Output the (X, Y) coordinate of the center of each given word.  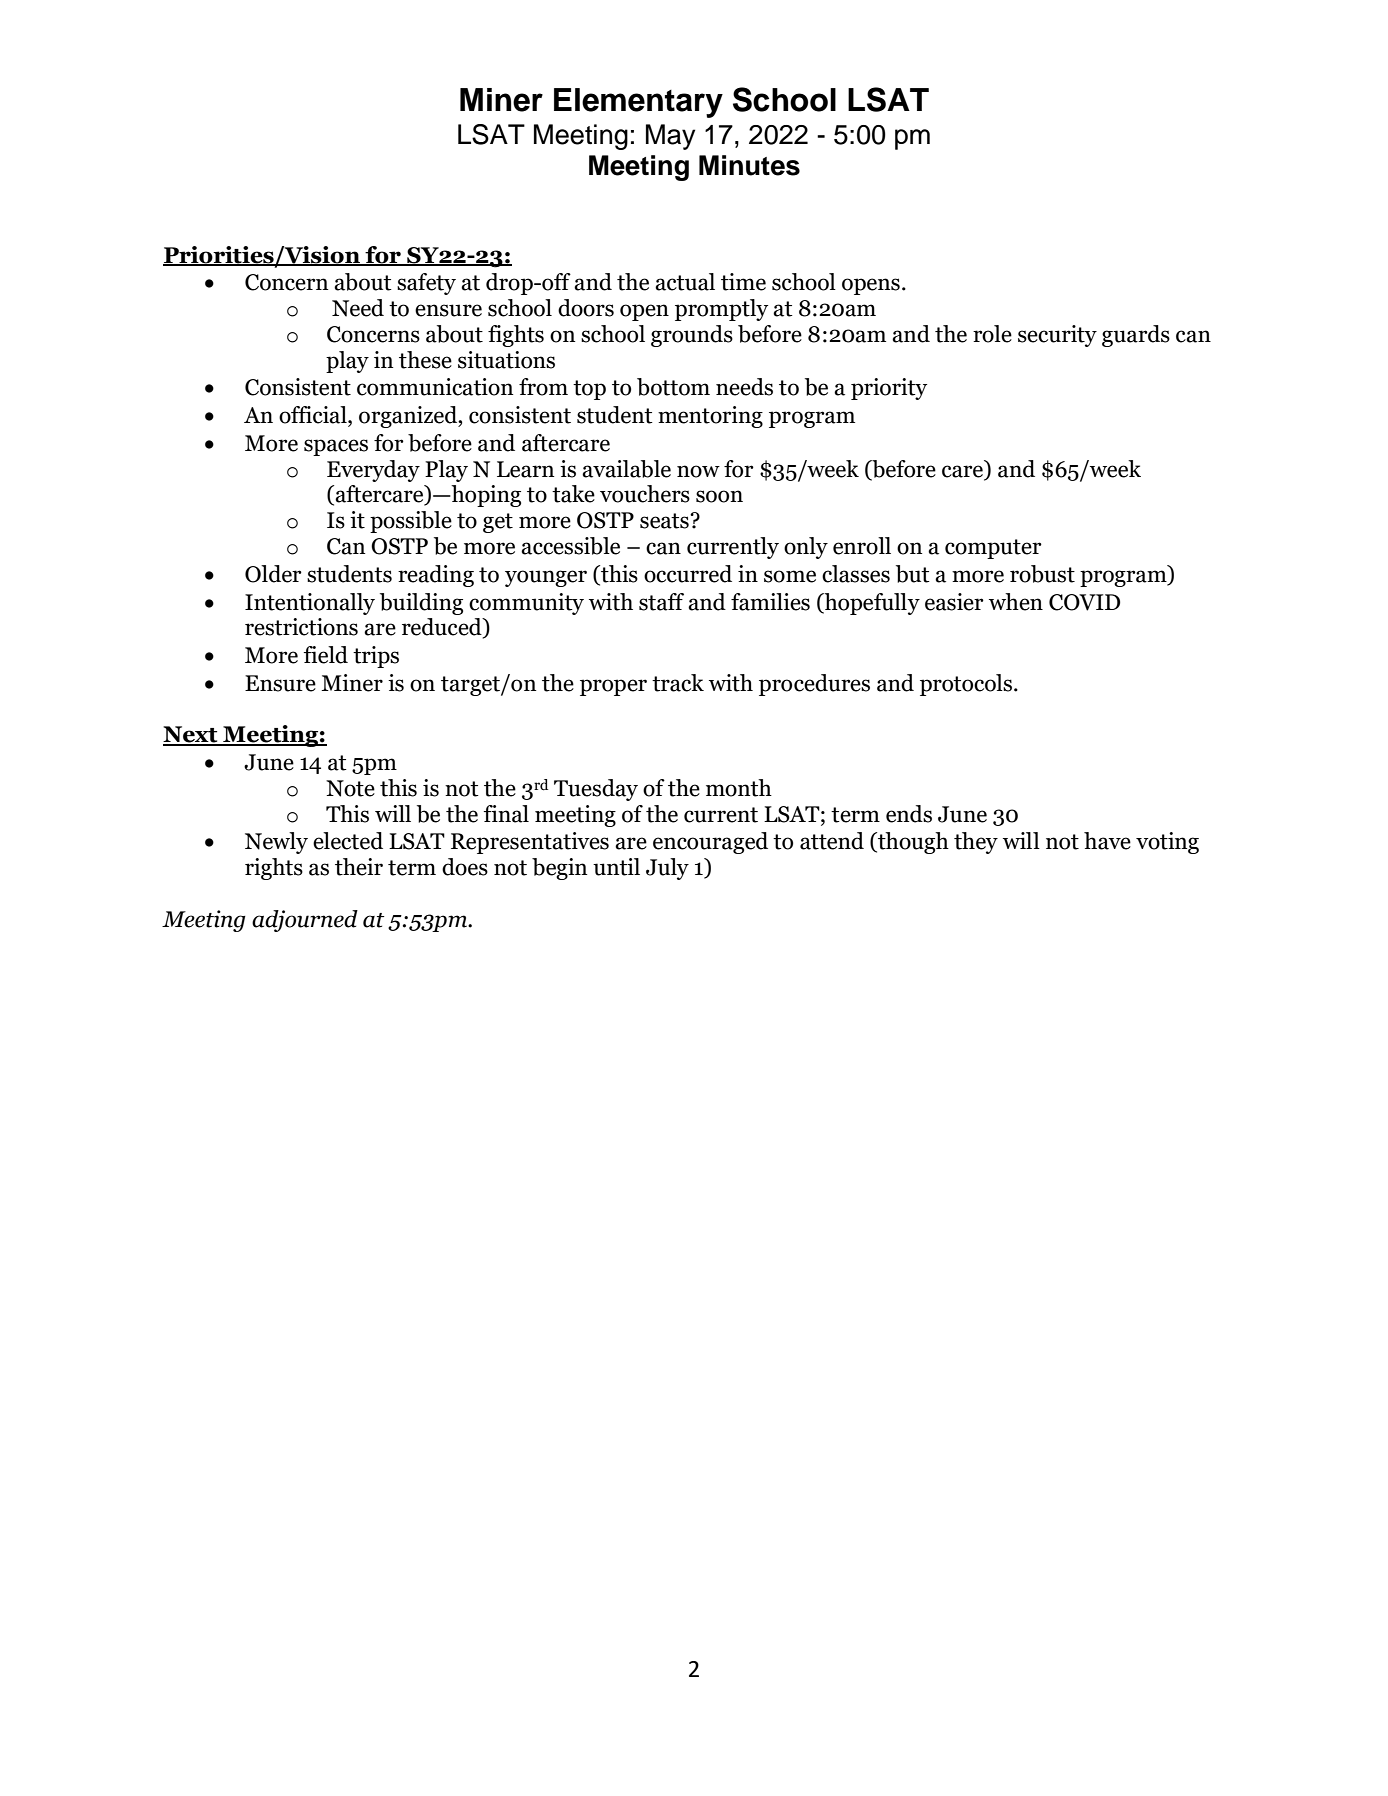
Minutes (749, 165)
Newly (276, 843)
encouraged (710, 843)
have (1107, 841)
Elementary (638, 103)
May (670, 137)
